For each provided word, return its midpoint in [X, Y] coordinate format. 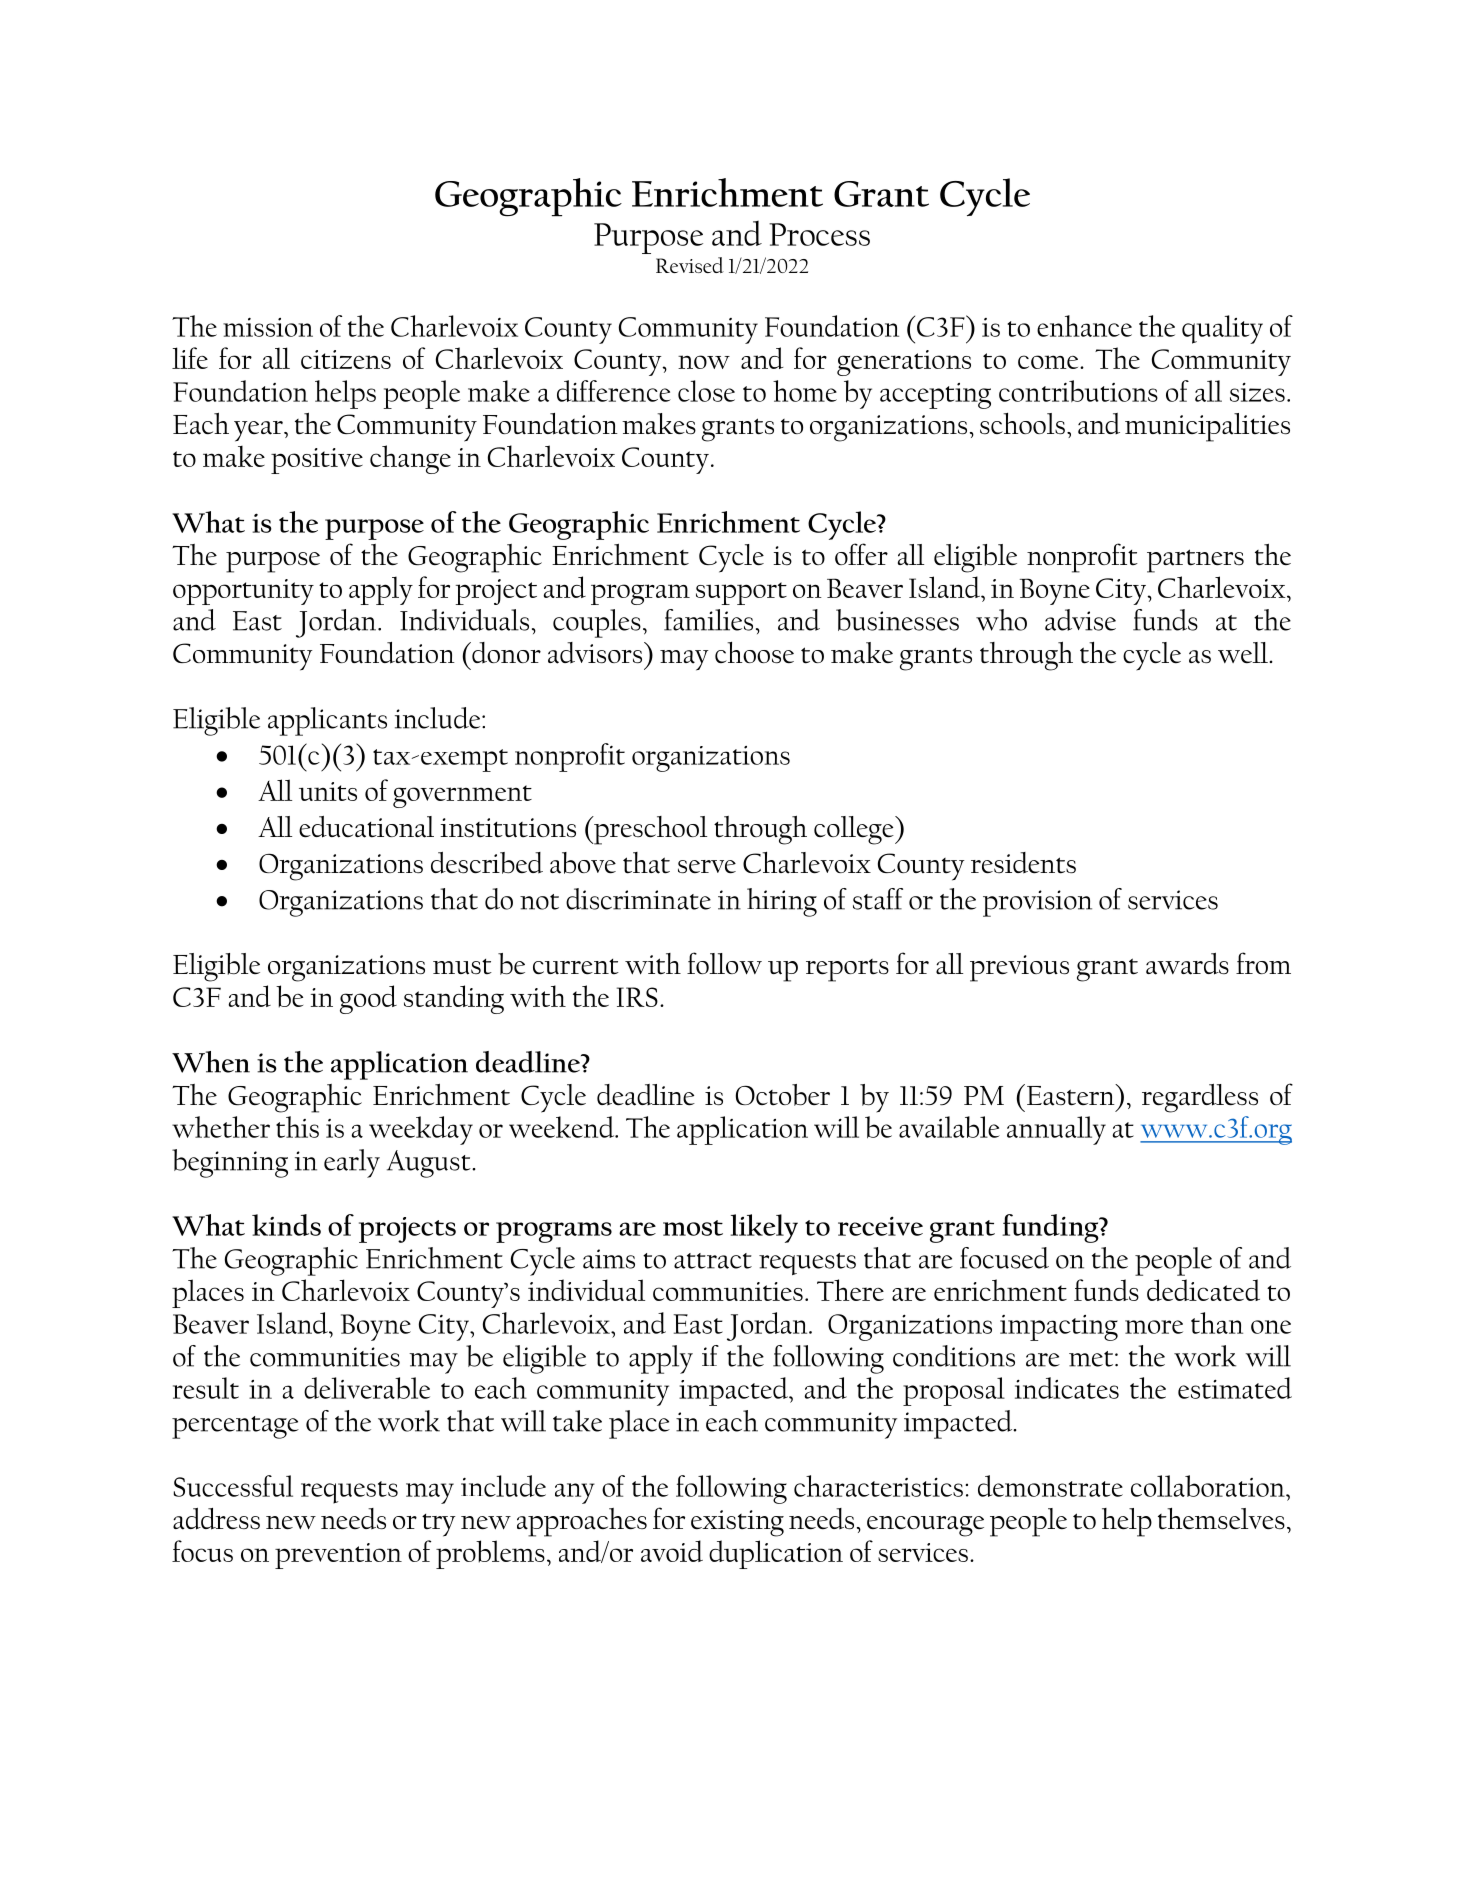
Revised [690, 265]
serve [707, 867]
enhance [1084, 326]
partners [1195, 561]
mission [268, 327]
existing [737, 1523]
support [741, 593]
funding [1051, 1228]
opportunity [243, 592]
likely [764, 1228]
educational [366, 827]
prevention [338, 1556]
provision [1037, 903]
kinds [286, 1225]
